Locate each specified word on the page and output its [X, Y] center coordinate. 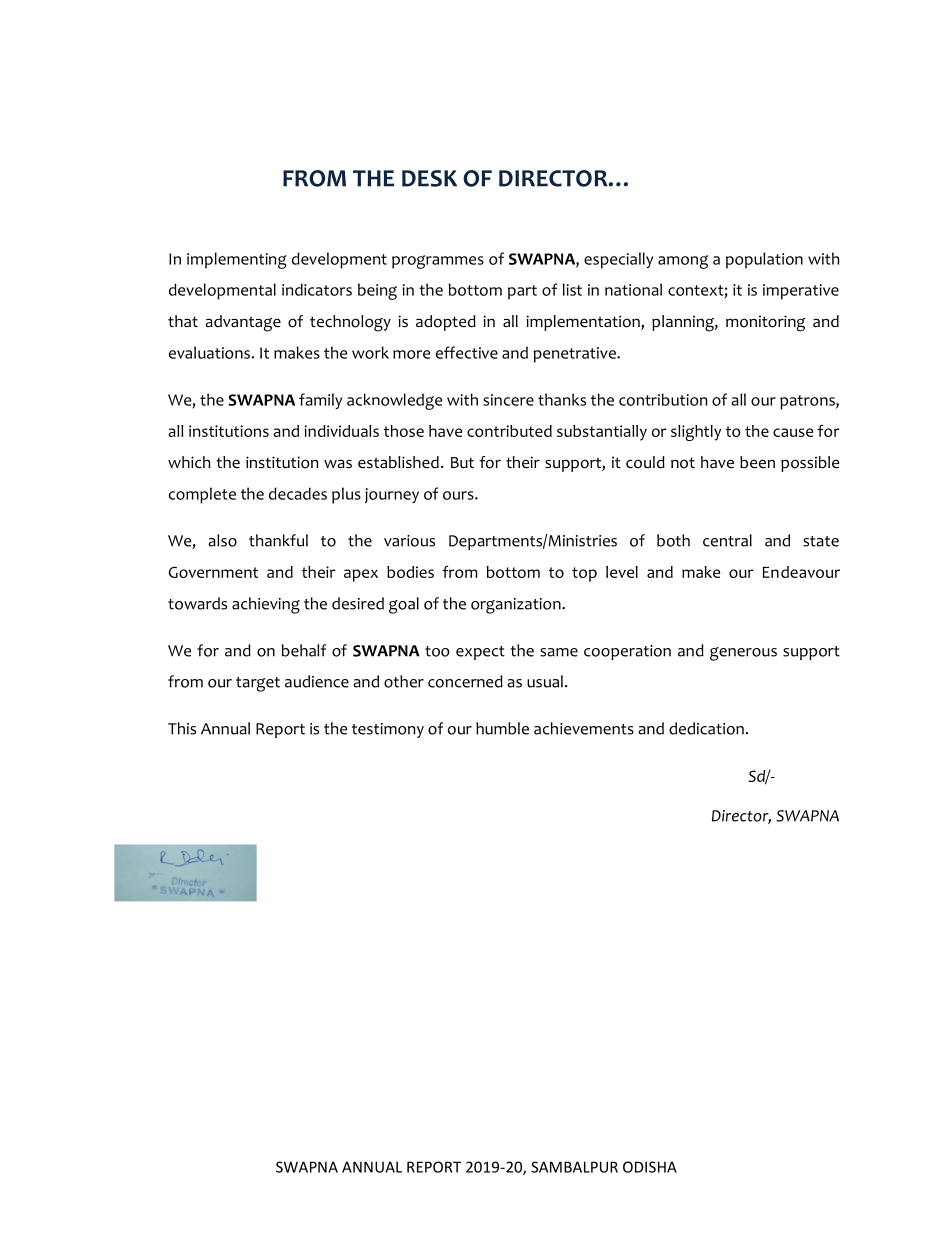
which [189, 462]
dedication [706, 728]
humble [502, 728]
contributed [509, 431]
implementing [237, 260]
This [182, 728]
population [764, 260]
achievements [584, 728]
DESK [429, 178]
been [757, 462]
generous [743, 654]
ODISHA [650, 1167]
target [258, 684]
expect [480, 653]
